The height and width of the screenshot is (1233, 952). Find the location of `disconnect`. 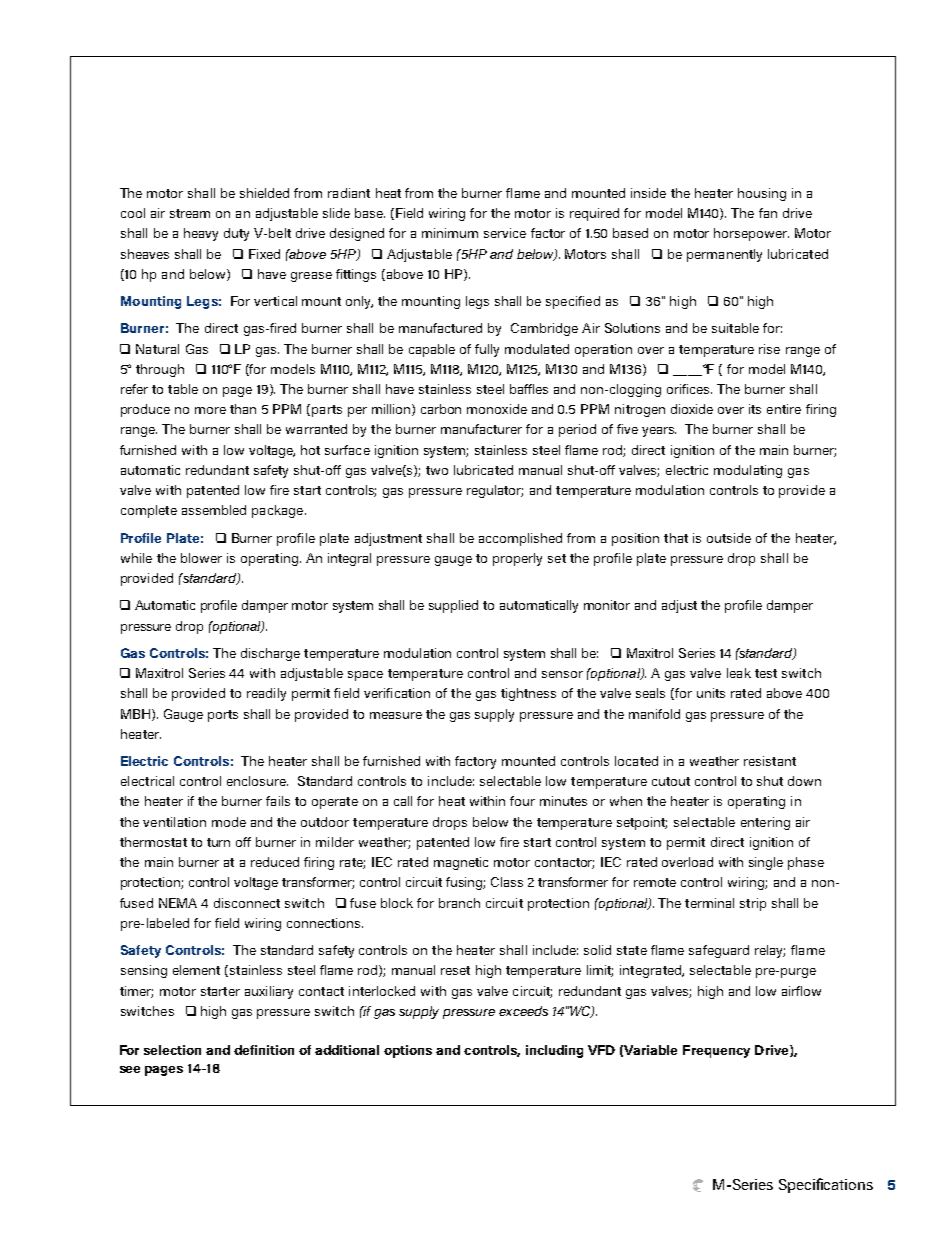

disconnect is located at coordinates (247, 903).
